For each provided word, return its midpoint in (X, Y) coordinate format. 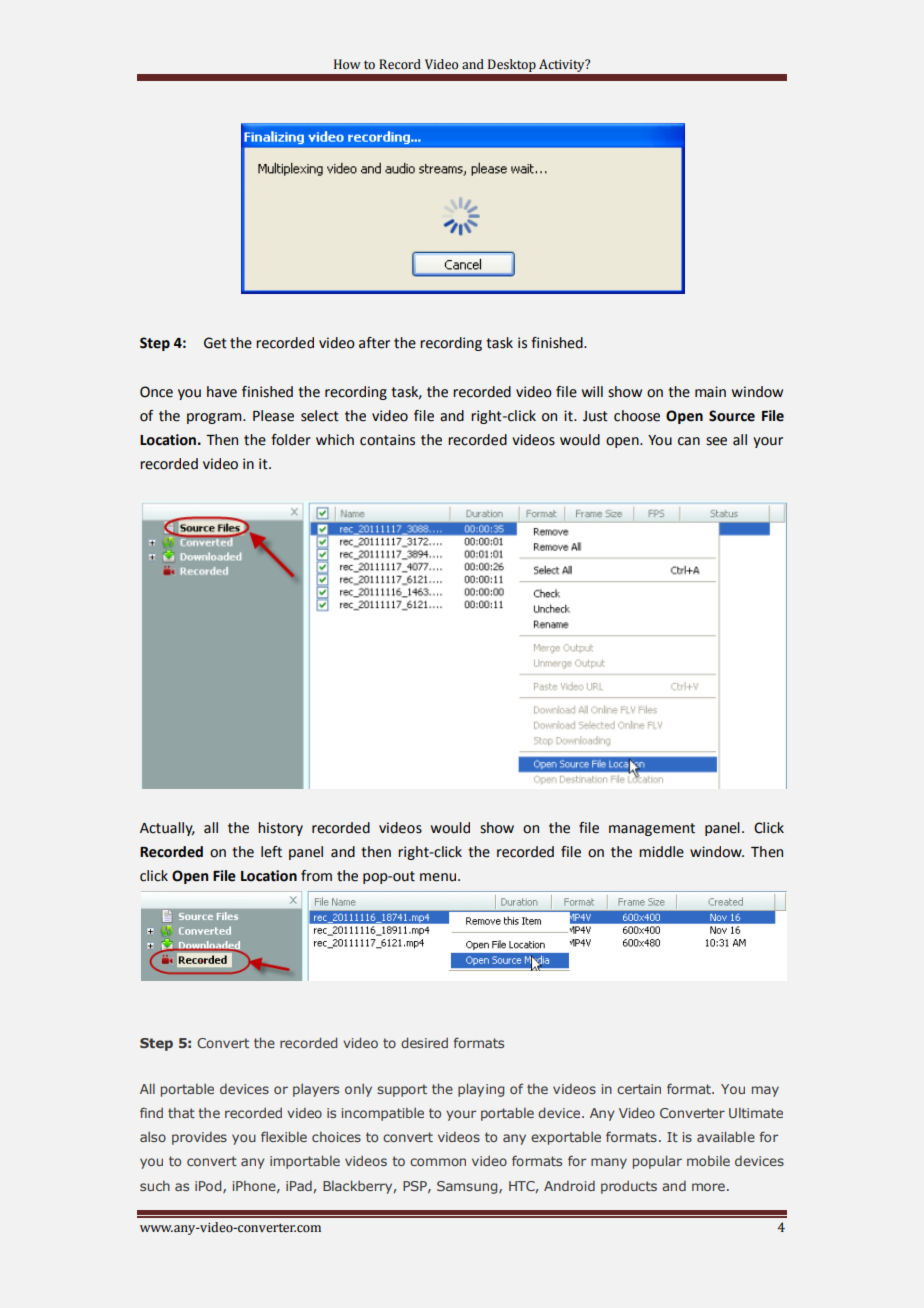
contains (387, 440)
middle (661, 852)
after (374, 343)
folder (291, 440)
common (438, 1162)
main (710, 392)
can (689, 441)
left (271, 852)
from (316, 876)
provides (199, 1138)
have (222, 392)
